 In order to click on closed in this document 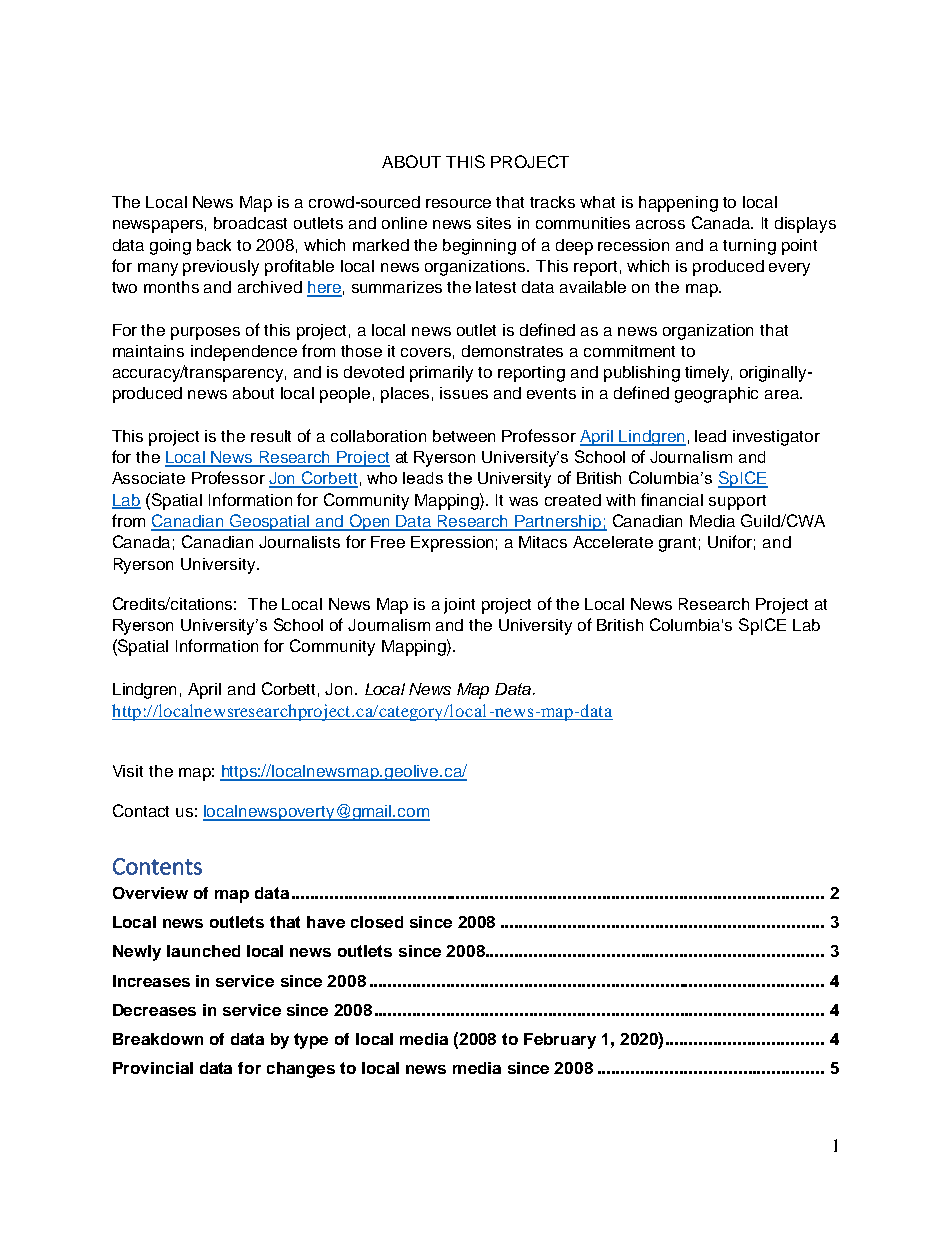, I will do `click(377, 922)`.
